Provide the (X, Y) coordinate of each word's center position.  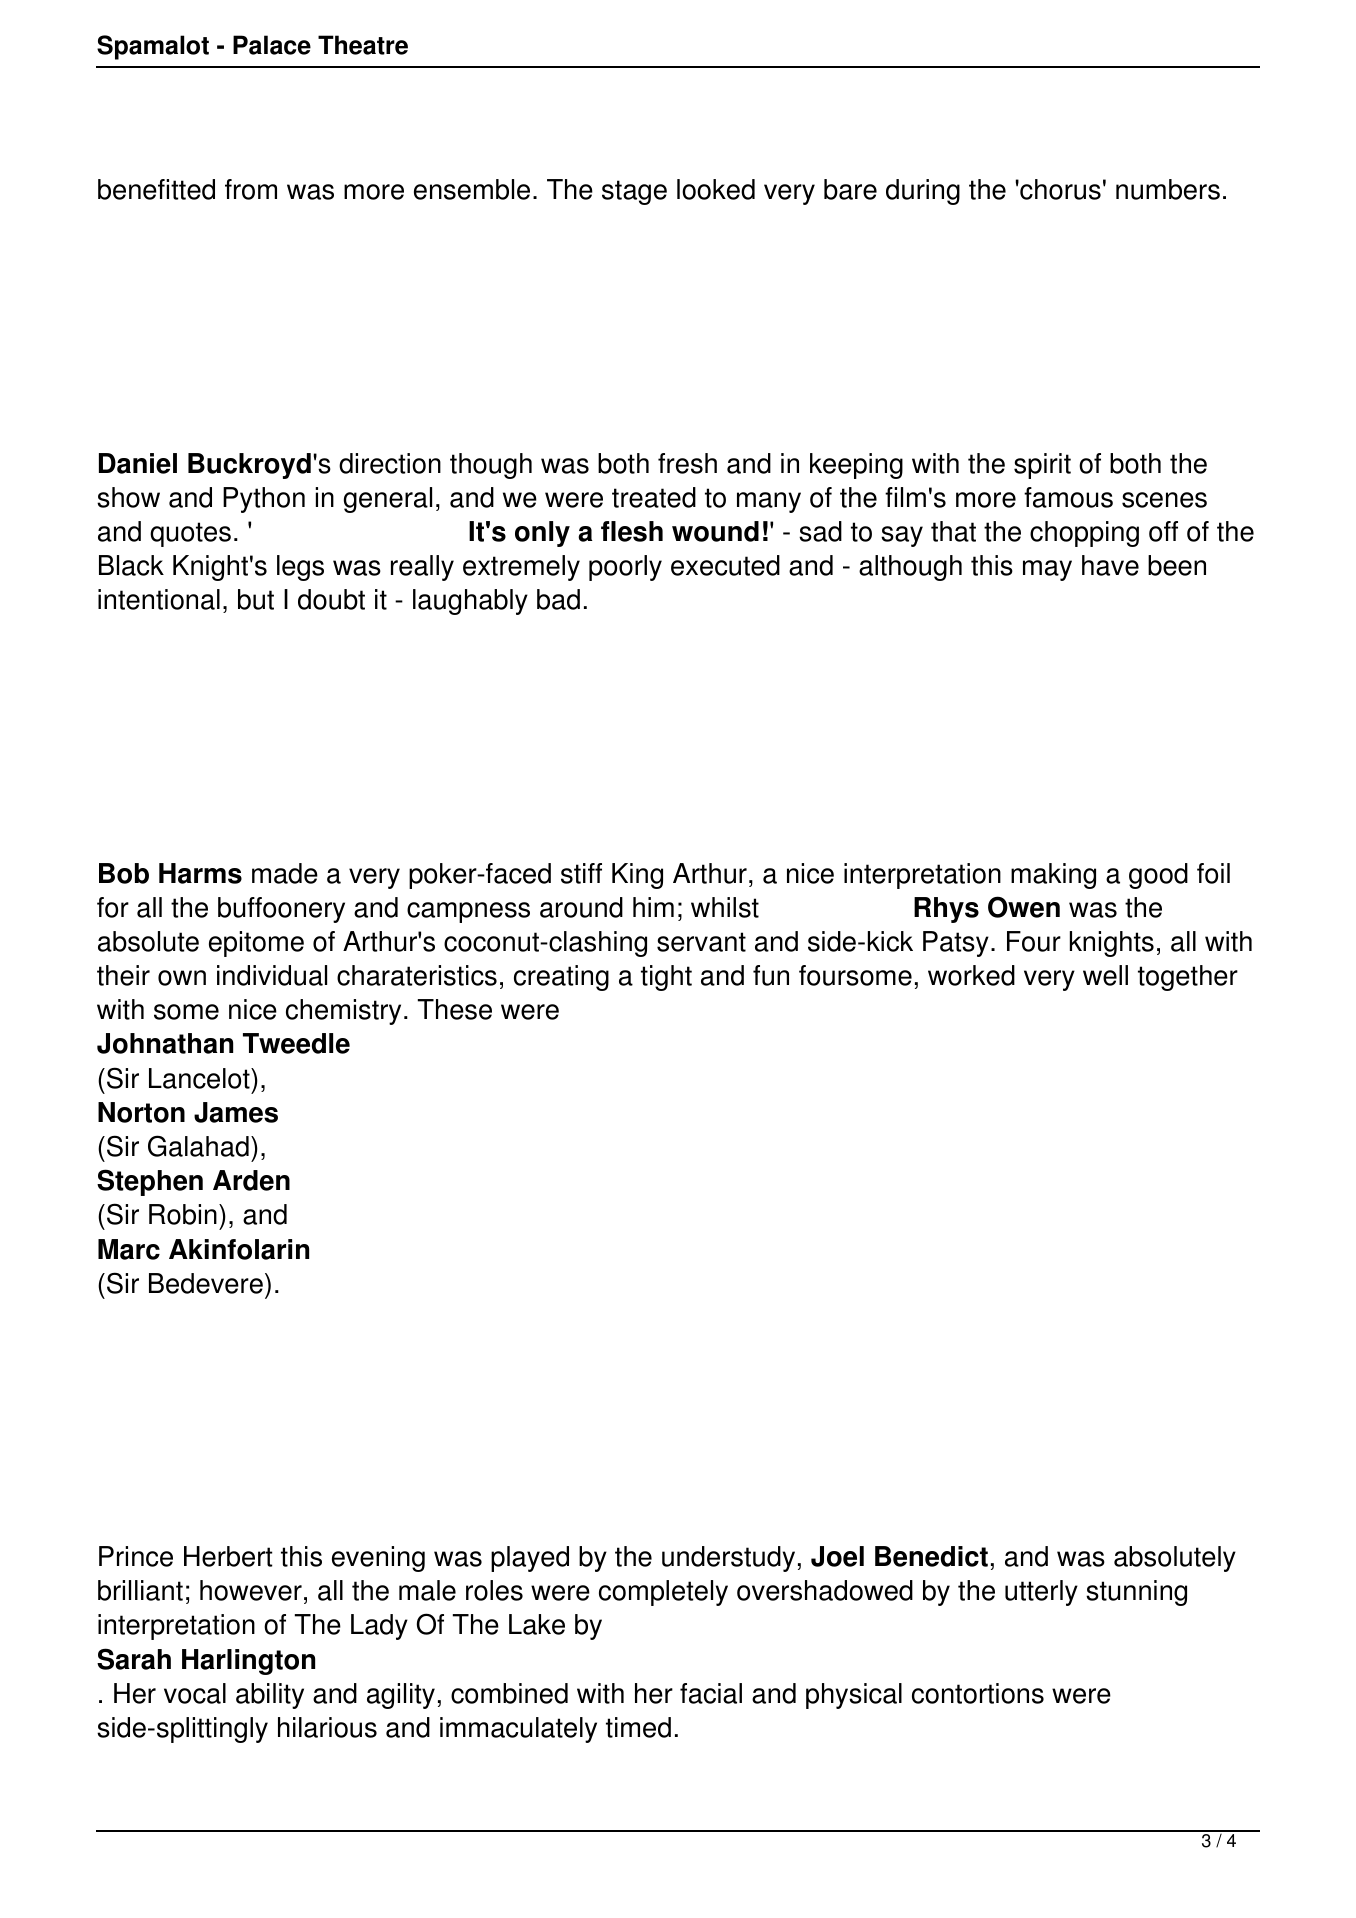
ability (270, 1696)
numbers (1168, 189)
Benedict (931, 1556)
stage (634, 192)
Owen (1024, 907)
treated (654, 497)
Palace (272, 45)
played (530, 1559)
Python (264, 500)
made (285, 873)
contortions (978, 1693)
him (653, 907)
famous (1068, 497)
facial (711, 1693)
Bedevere (206, 1283)
